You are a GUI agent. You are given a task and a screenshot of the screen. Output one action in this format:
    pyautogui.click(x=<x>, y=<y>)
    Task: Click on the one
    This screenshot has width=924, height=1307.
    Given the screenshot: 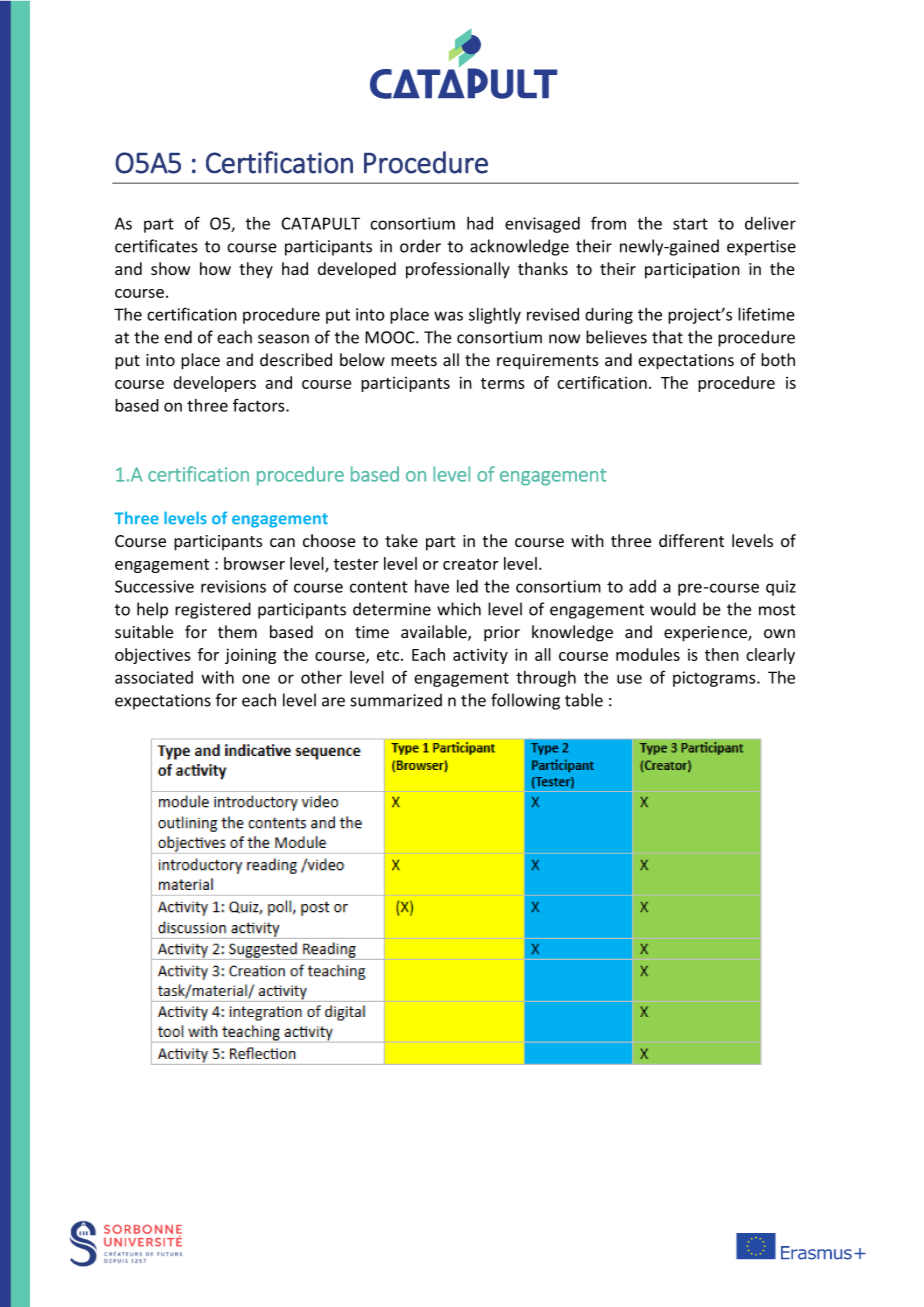 What is the action you would take?
    pyautogui.click(x=256, y=679)
